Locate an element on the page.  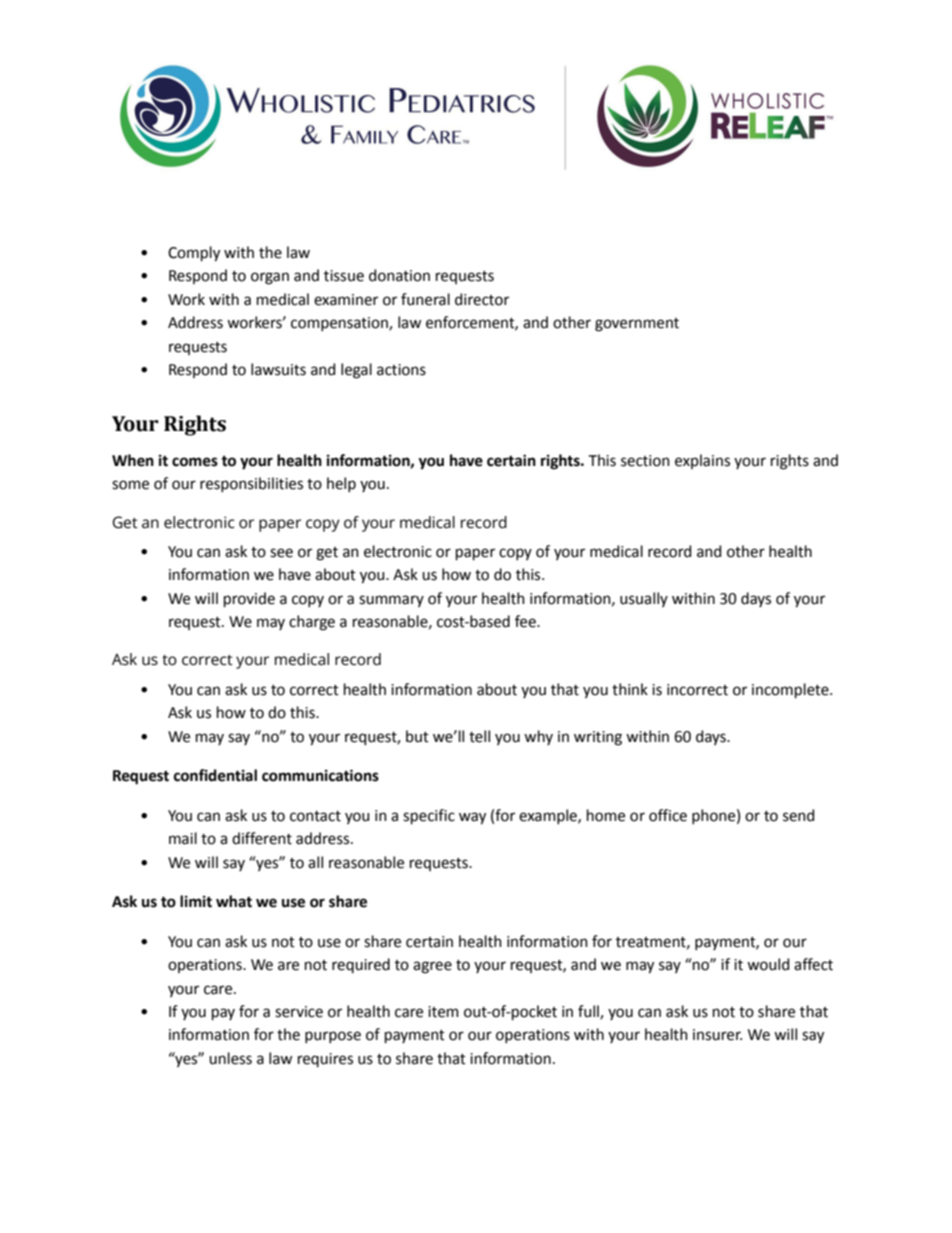
way is located at coordinates (472, 818).
